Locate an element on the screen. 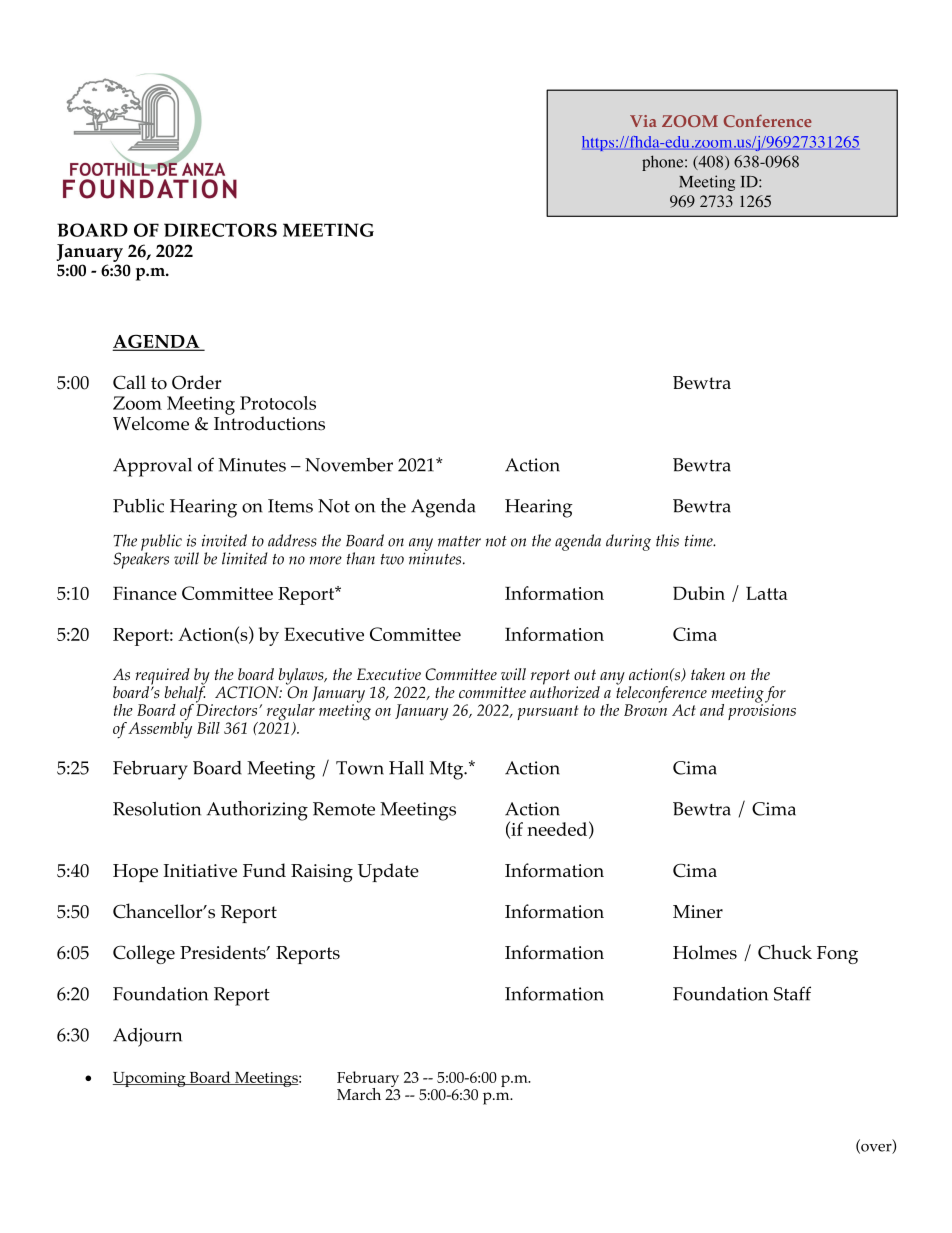 Image resolution: width=952 pixels, height=1233 pixels. March is located at coordinates (359, 1094).
